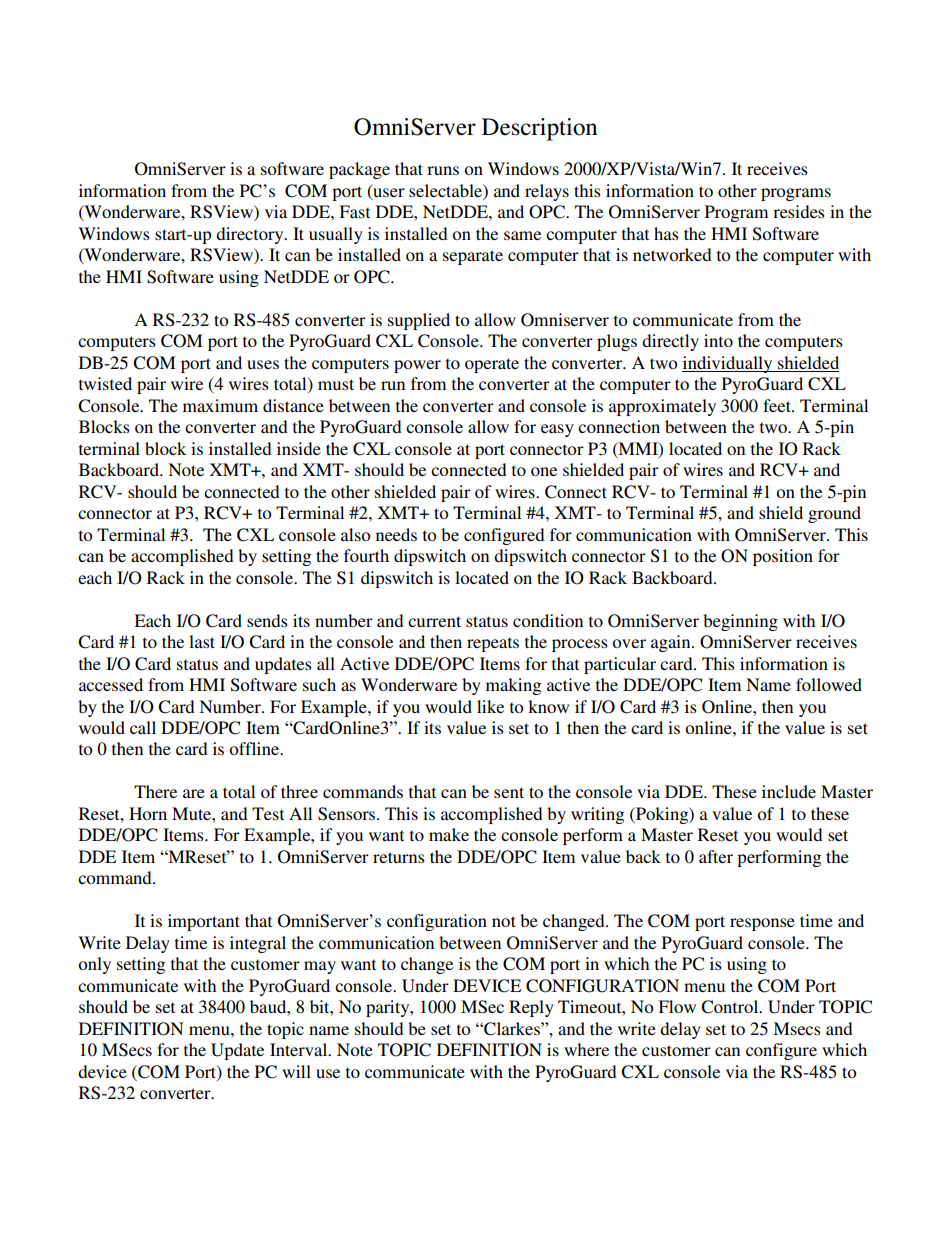 The height and width of the document is (1233, 952). Describe the element at coordinates (531, 1008) in the document. I see `Reply` at that location.
